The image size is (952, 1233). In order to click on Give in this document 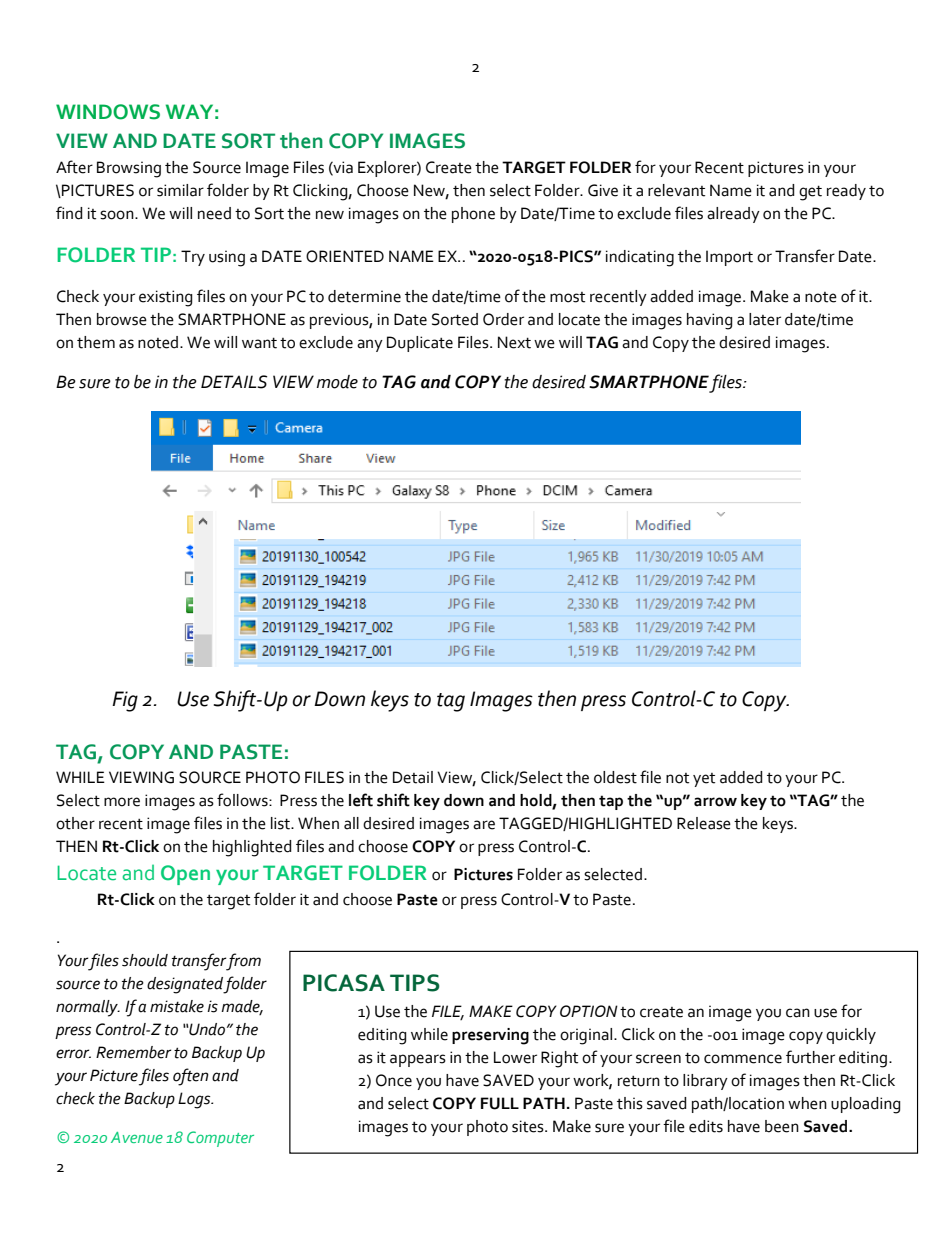, I will do `click(603, 190)`.
